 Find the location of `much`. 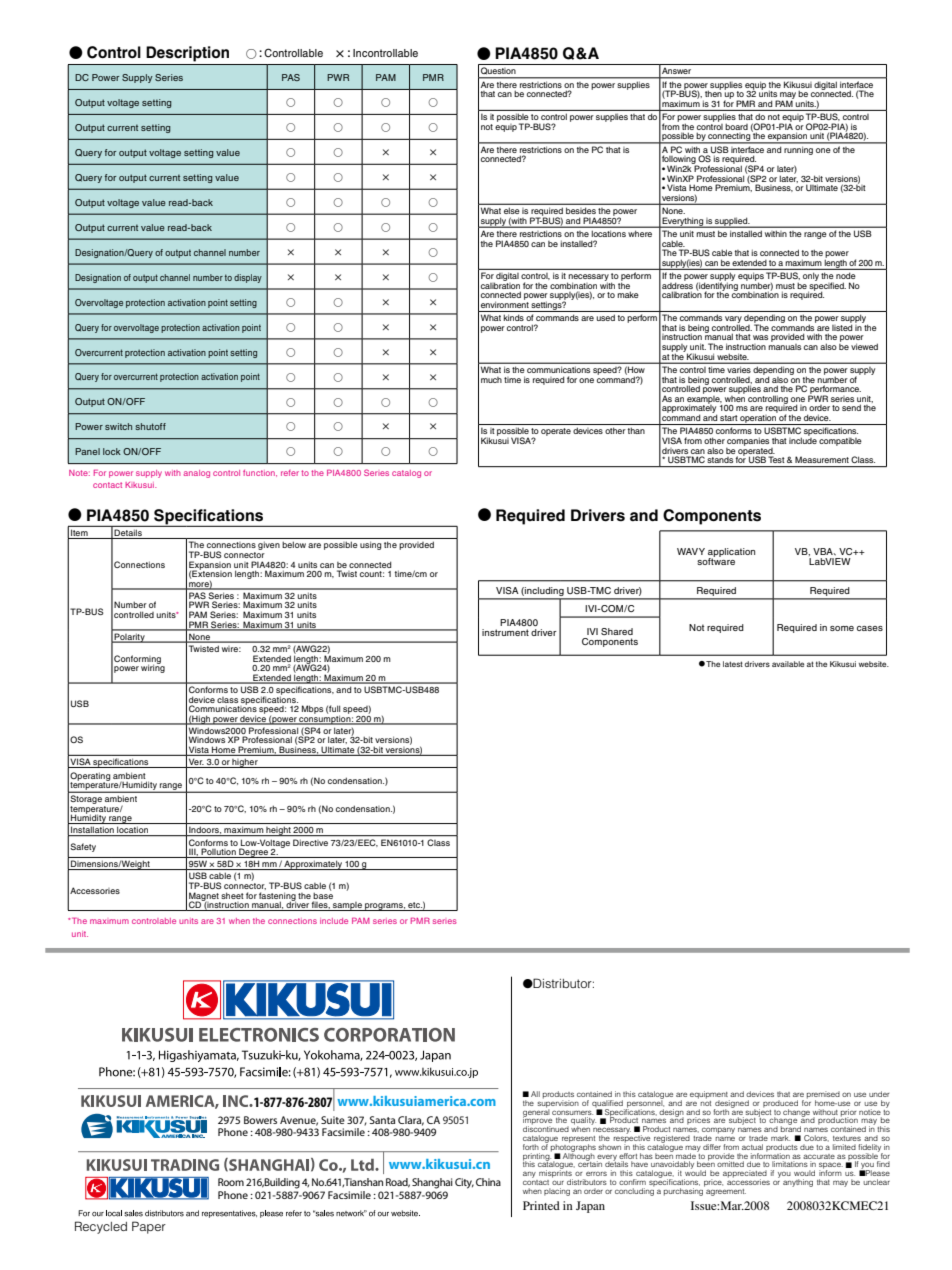

much is located at coordinates (491, 380).
